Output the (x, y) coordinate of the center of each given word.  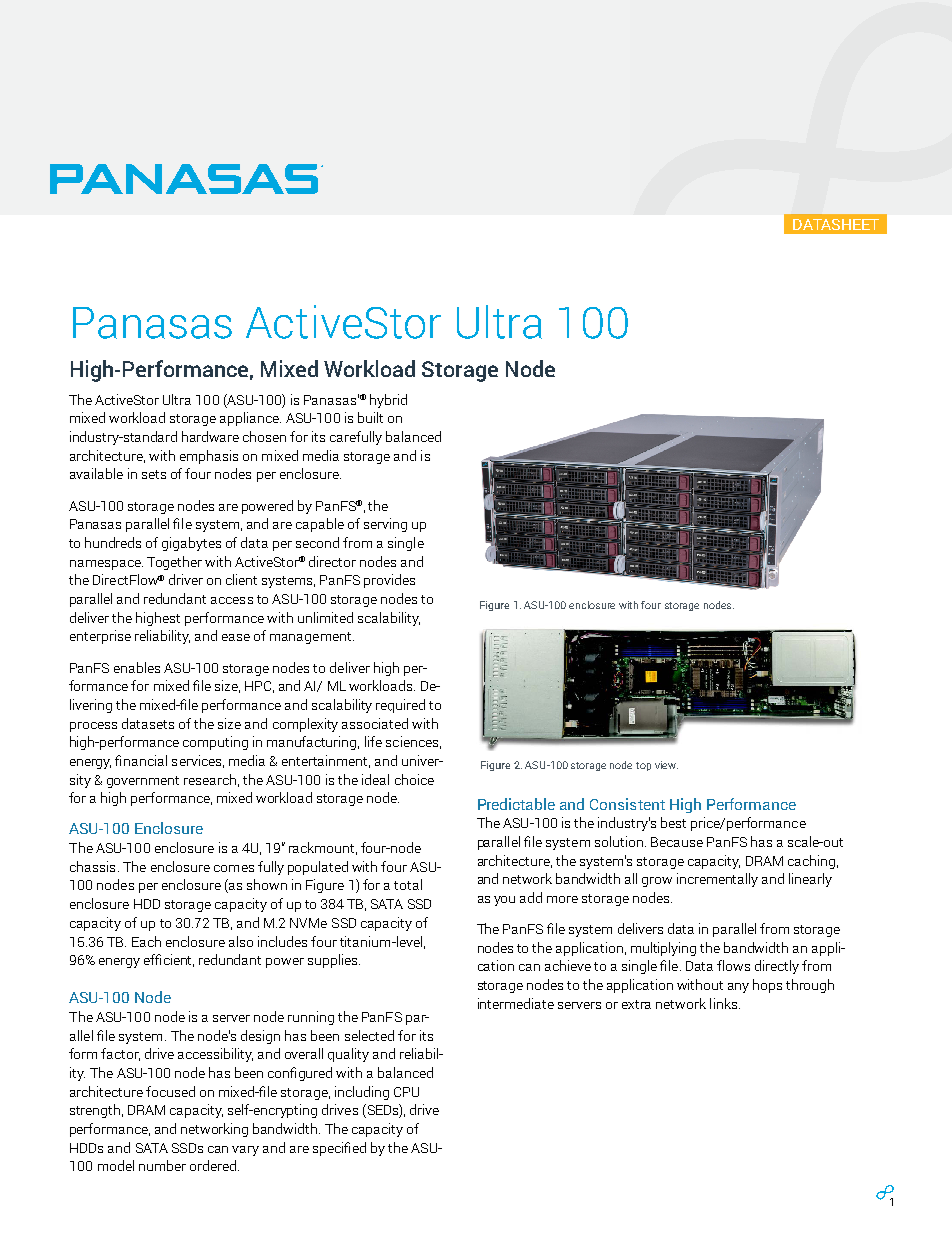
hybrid (388, 401)
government (143, 782)
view (666, 765)
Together (174, 563)
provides (389, 581)
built (370, 417)
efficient (169, 960)
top (643, 766)
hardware (210, 436)
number (162, 1165)
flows (733, 965)
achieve (568, 965)
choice (414, 779)
